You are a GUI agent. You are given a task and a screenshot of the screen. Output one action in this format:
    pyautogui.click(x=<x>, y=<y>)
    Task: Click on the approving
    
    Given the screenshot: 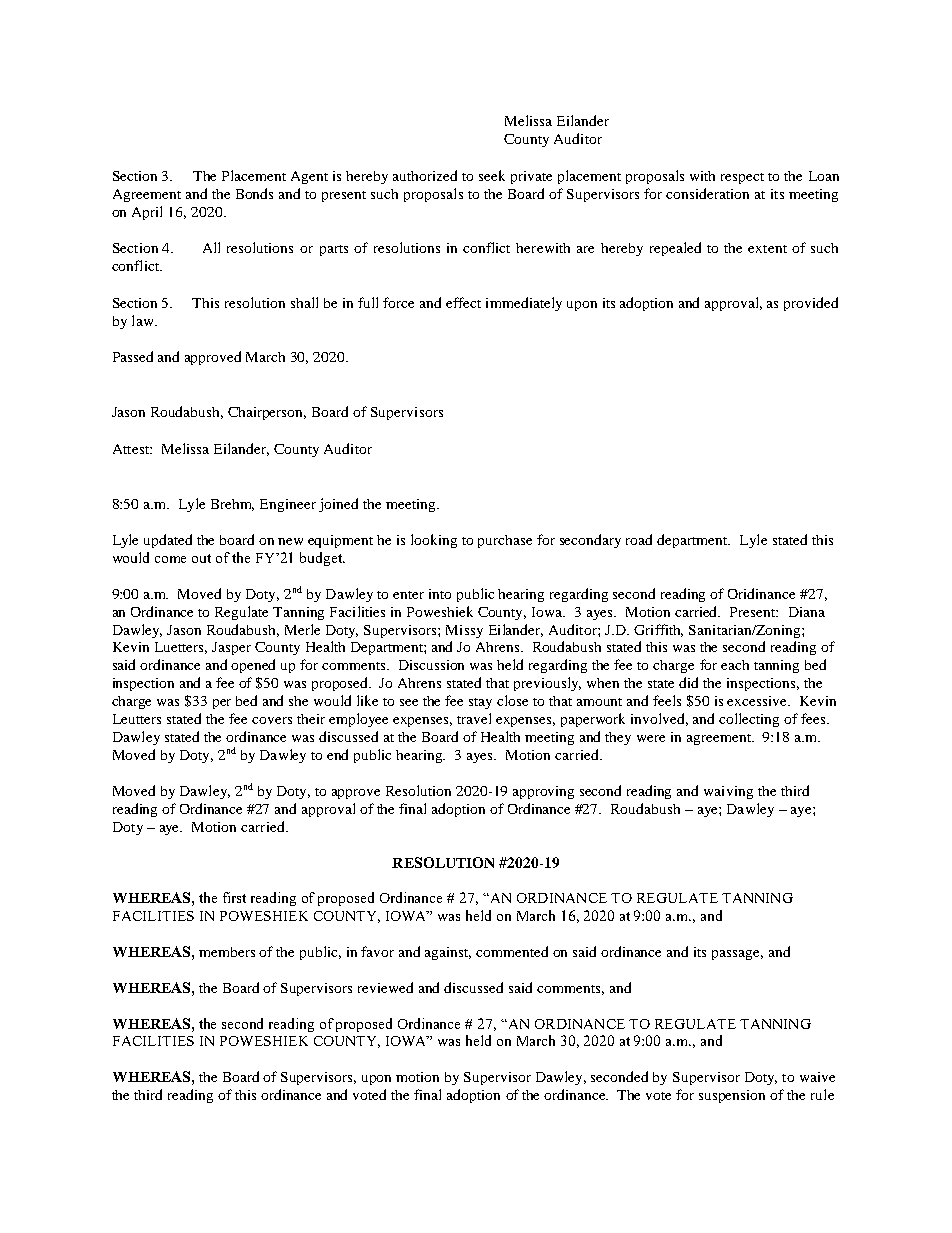 What is the action you would take?
    pyautogui.click(x=543, y=792)
